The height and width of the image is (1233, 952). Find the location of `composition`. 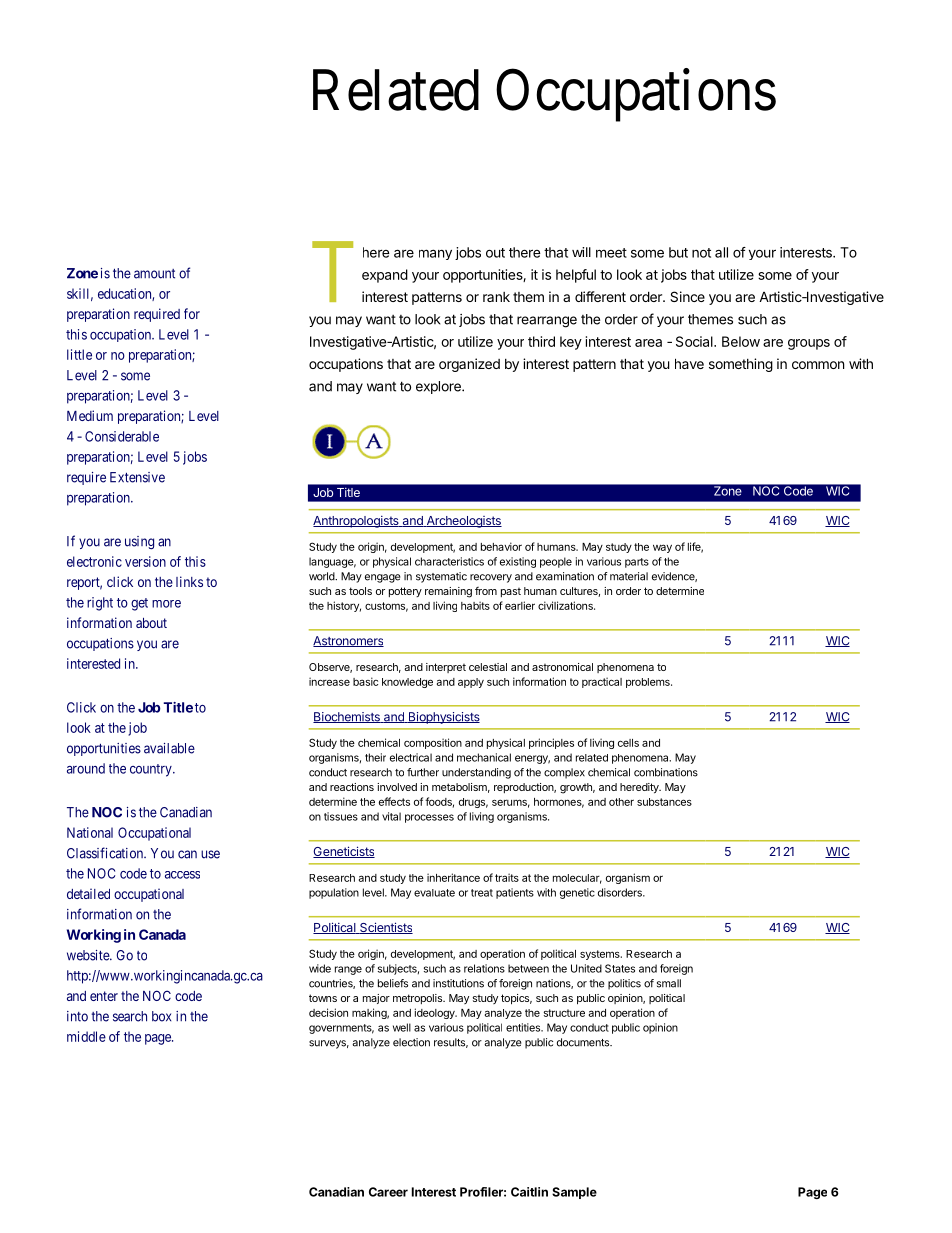

composition is located at coordinates (433, 743).
